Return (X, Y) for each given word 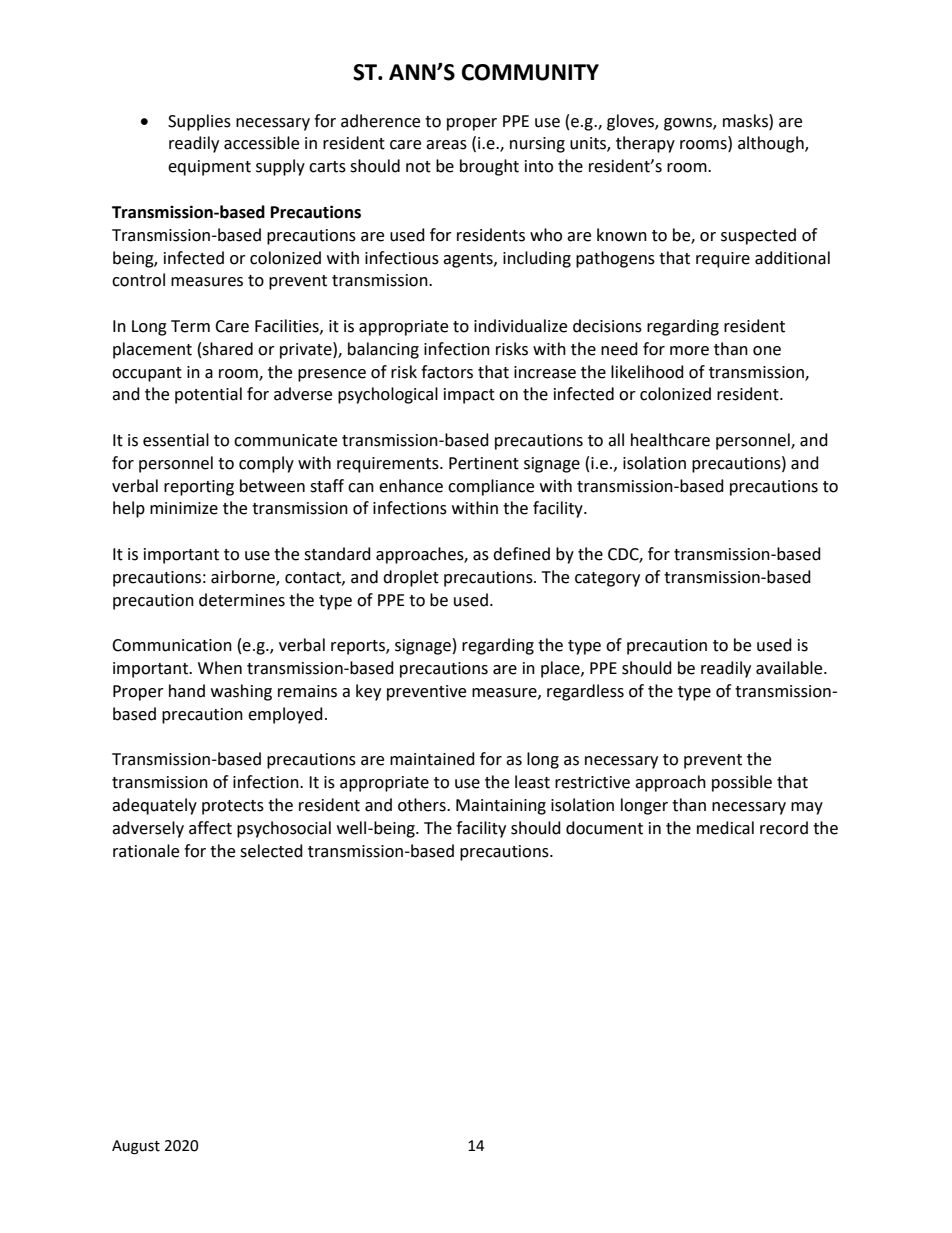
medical (725, 828)
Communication (172, 645)
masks (746, 121)
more (689, 351)
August (136, 1147)
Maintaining (501, 807)
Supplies (199, 122)
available (790, 668)
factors (447, 372)
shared (227, 349)
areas (446, 145)
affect (210, 828)
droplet (411, 578)
